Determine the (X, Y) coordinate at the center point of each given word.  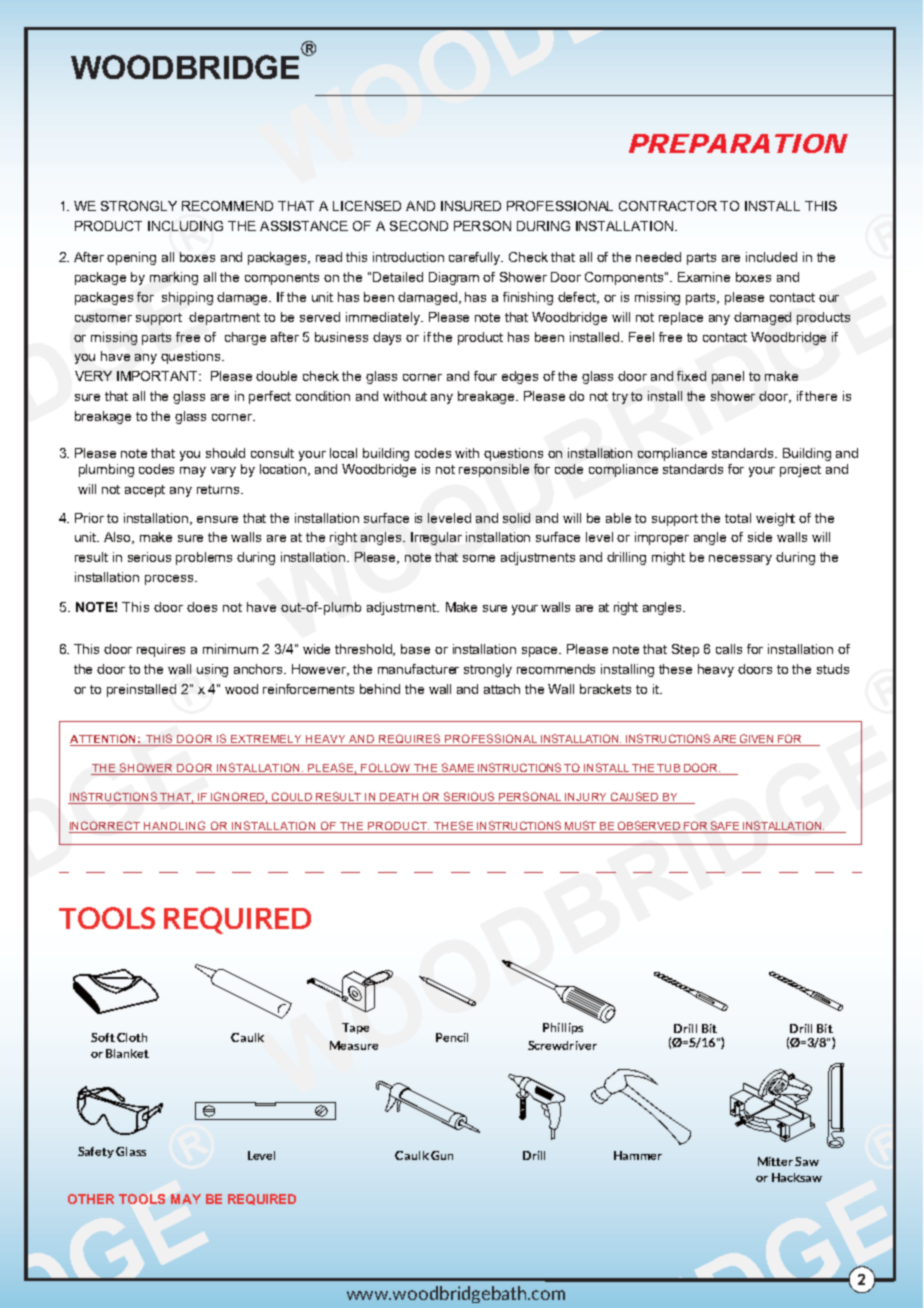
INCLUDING (185, 226)
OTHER (91, 1199)
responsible (494, 470)
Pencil (452, 1037)
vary (223, 472)
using (212, 670)
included (771, 257)
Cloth (132, 1037)
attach (502, 689)
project (800, 470)
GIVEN (757, 740)
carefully (476, 258)
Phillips (563, 1028)
